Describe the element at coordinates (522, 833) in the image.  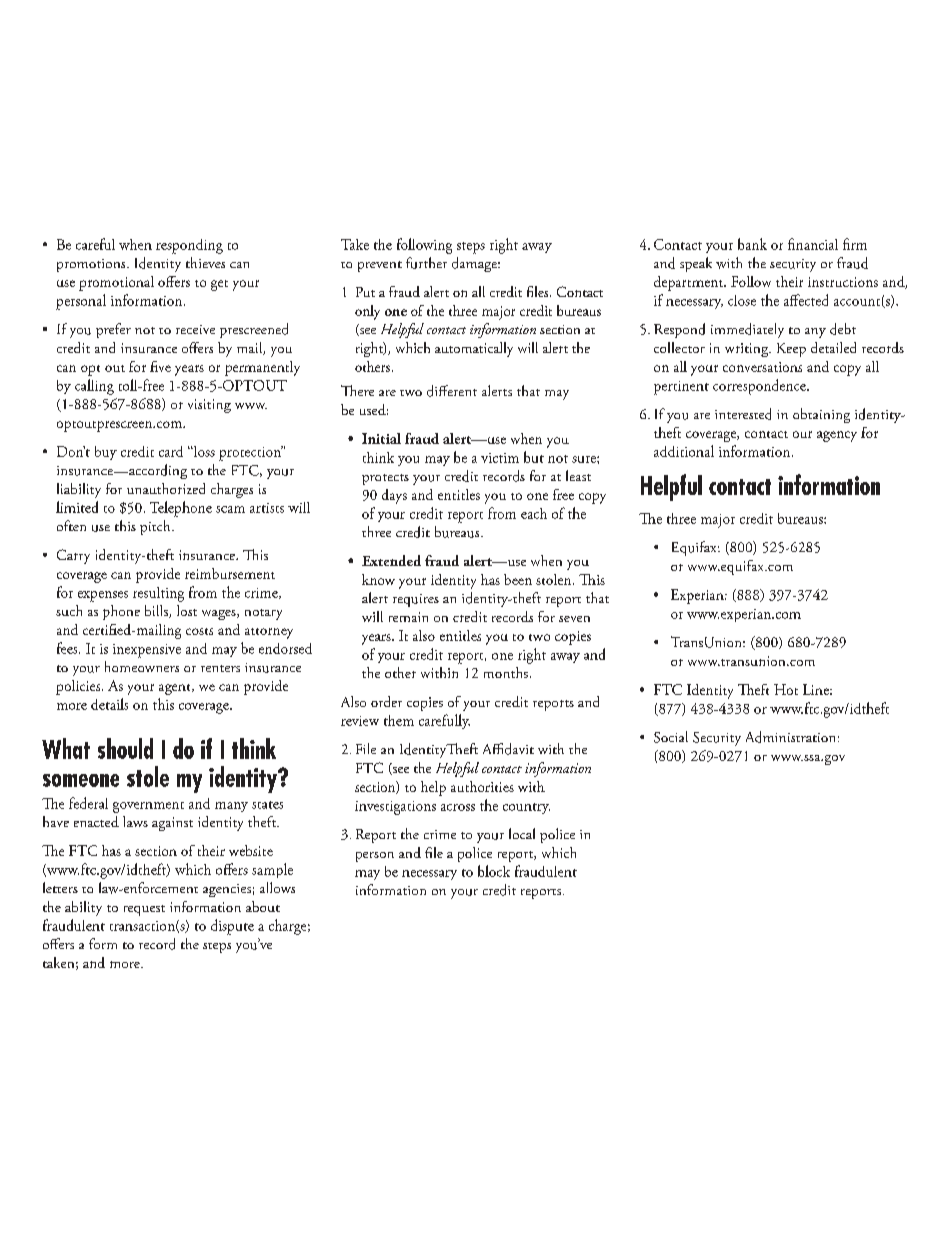
I see `local` at that location.
